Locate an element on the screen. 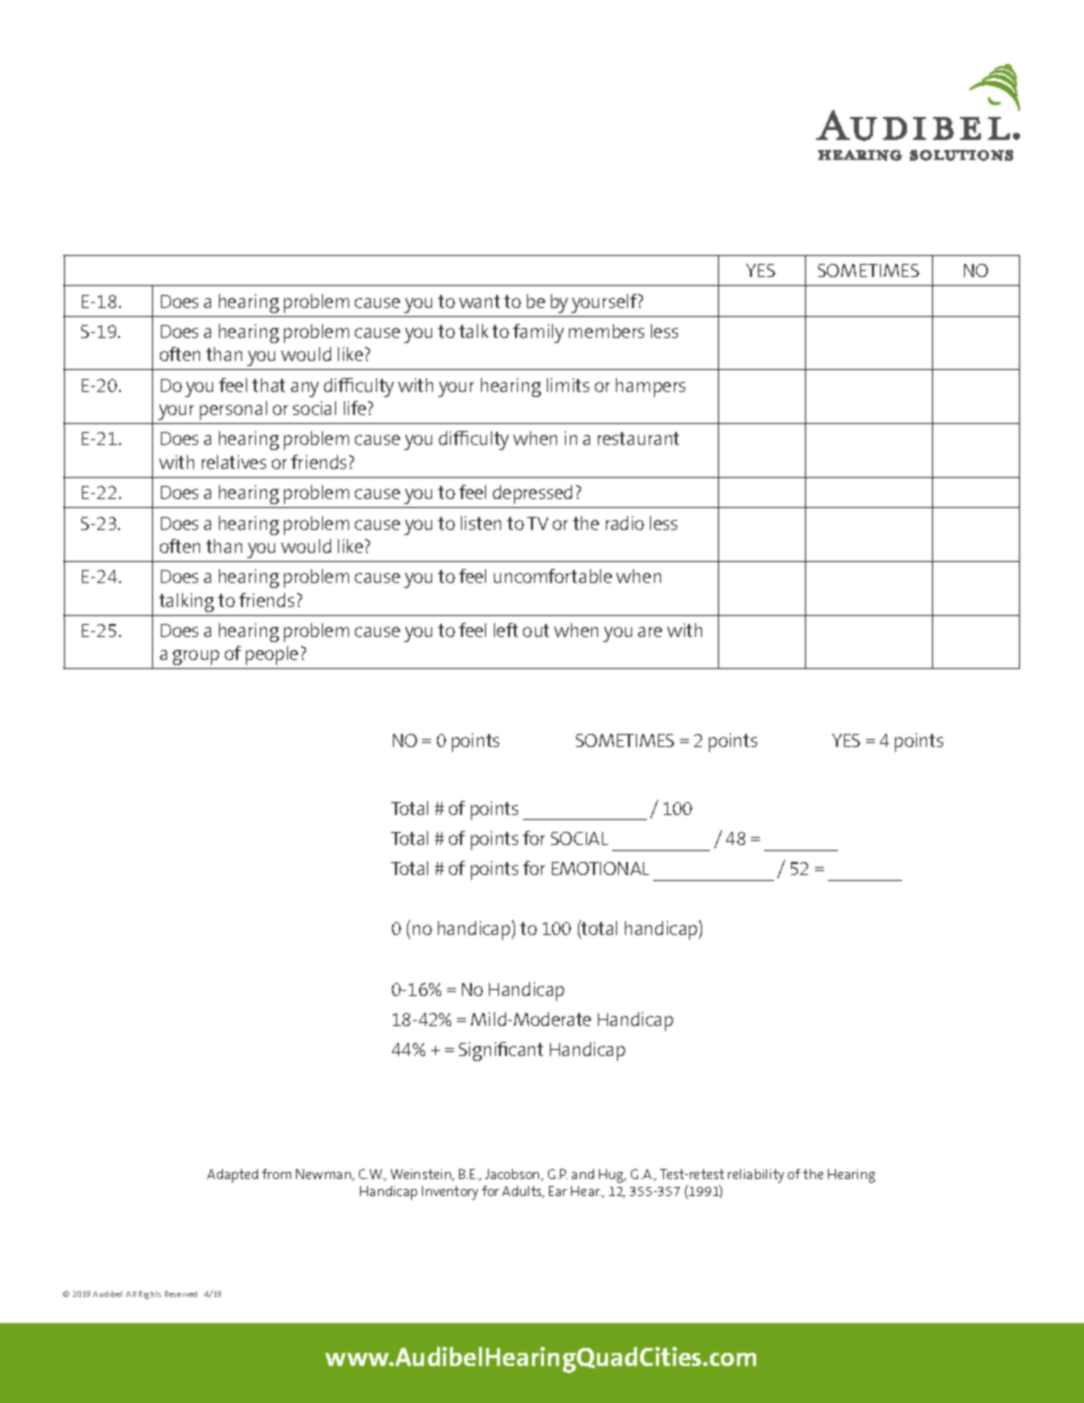 The height and width of the screenshot is (1403, 1084). want is located at coordinates (479, 301).
